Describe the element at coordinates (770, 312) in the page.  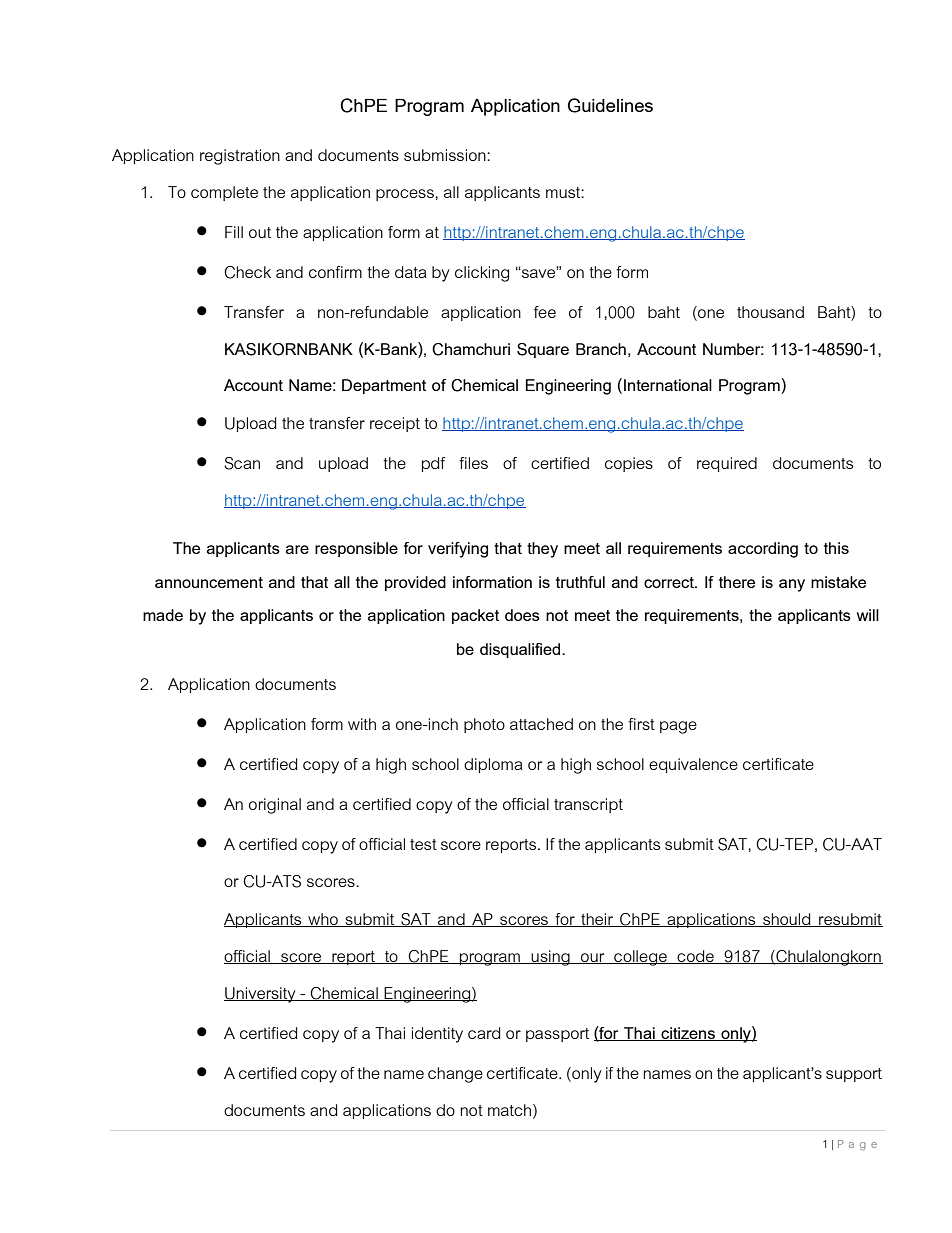
I see `thousand` at that location.
